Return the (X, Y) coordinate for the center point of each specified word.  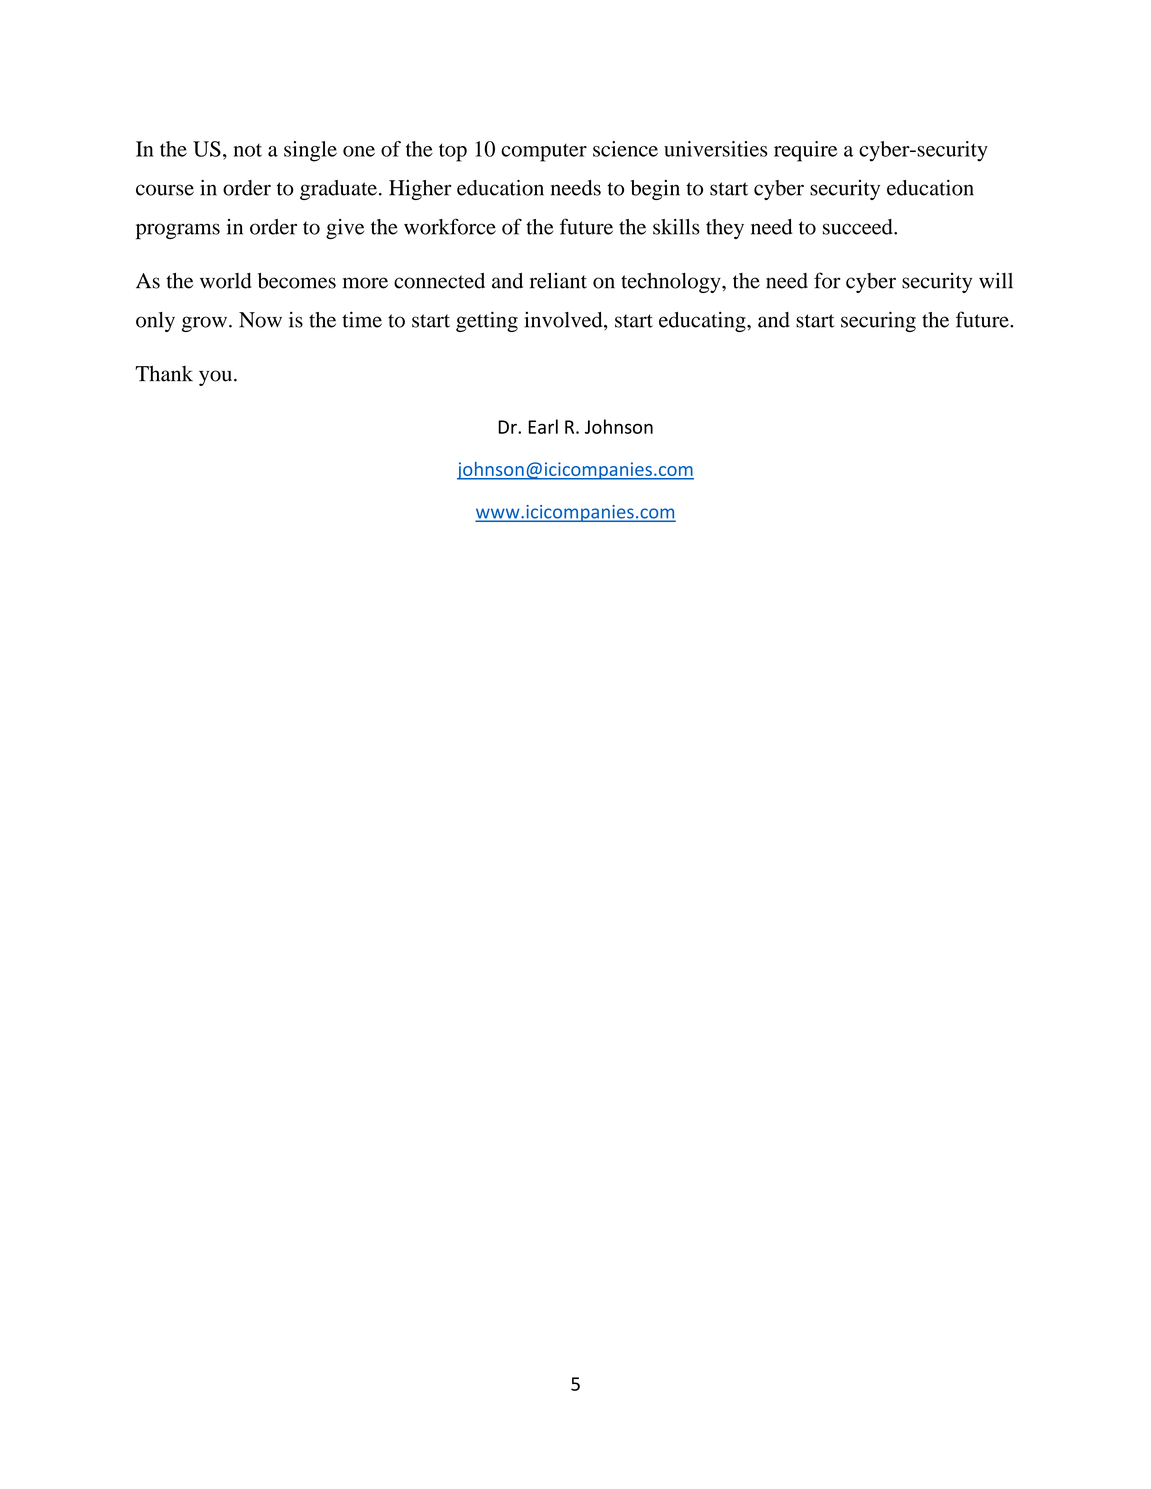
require (805, 151)
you (215, 378)
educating (703, 322)
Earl (543, 426)
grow (204, 324)
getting (487, 321)
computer (544, 153)
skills (676, 227)
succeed (859, 227)
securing (878, 321)
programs (178, 231)
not (248, 150)
